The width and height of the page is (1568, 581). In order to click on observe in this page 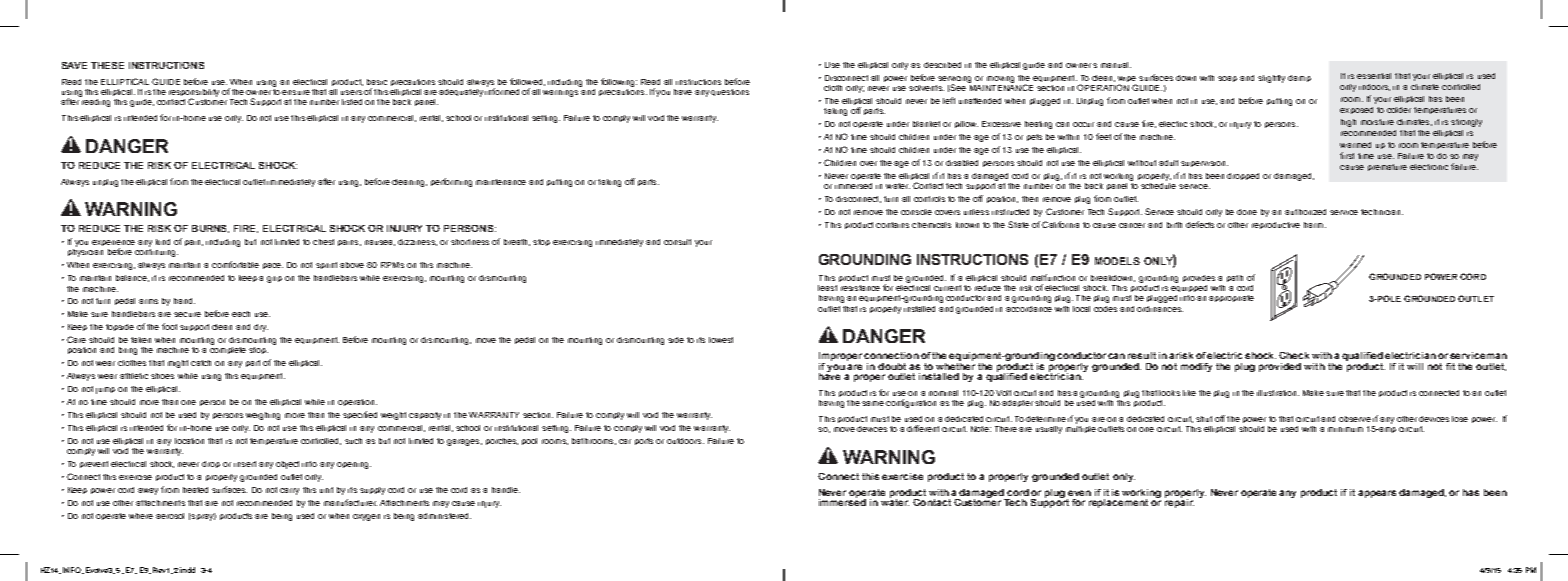, I will do `click(1355, 419)`.
